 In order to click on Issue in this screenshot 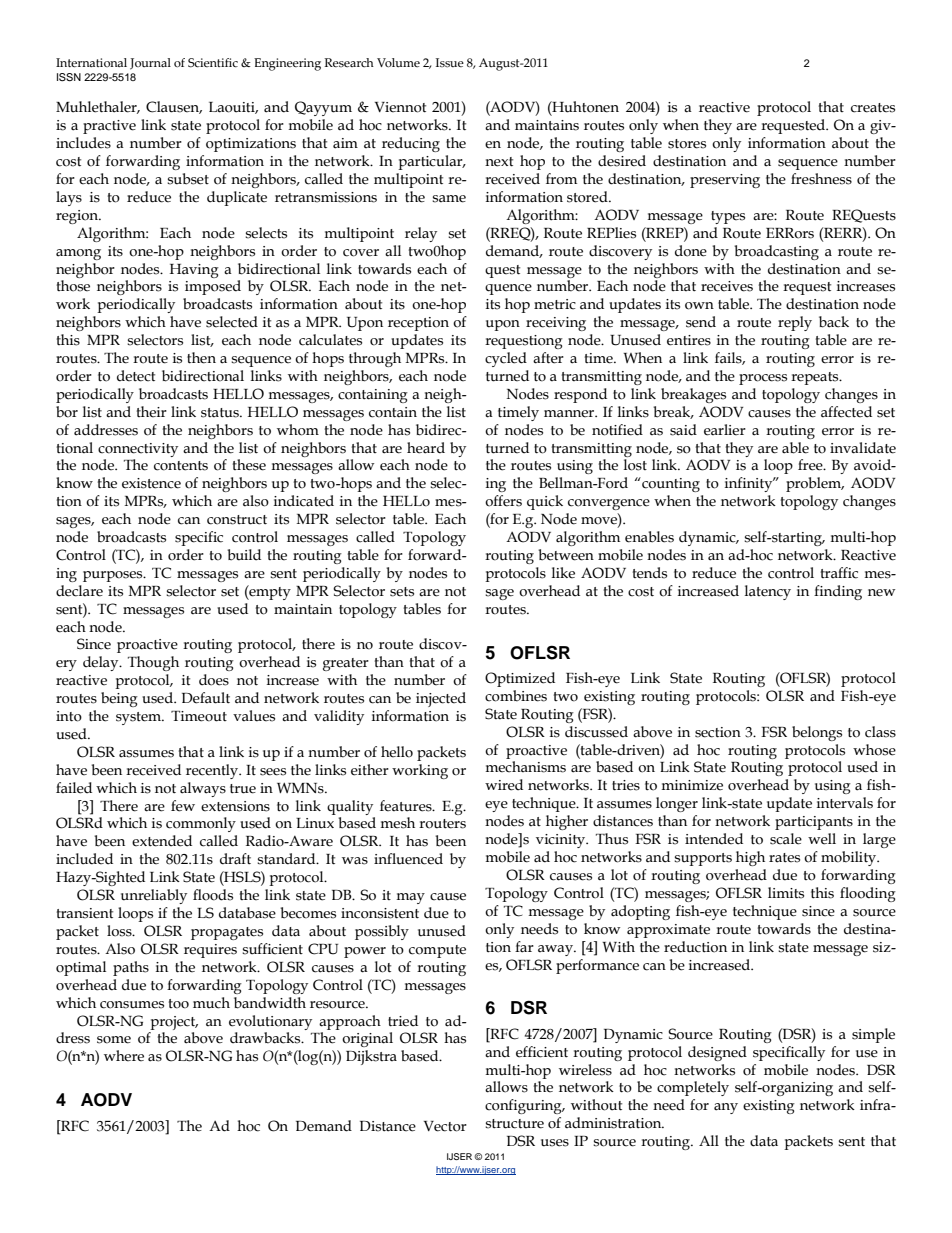, I will do `click(450, 63)`.
